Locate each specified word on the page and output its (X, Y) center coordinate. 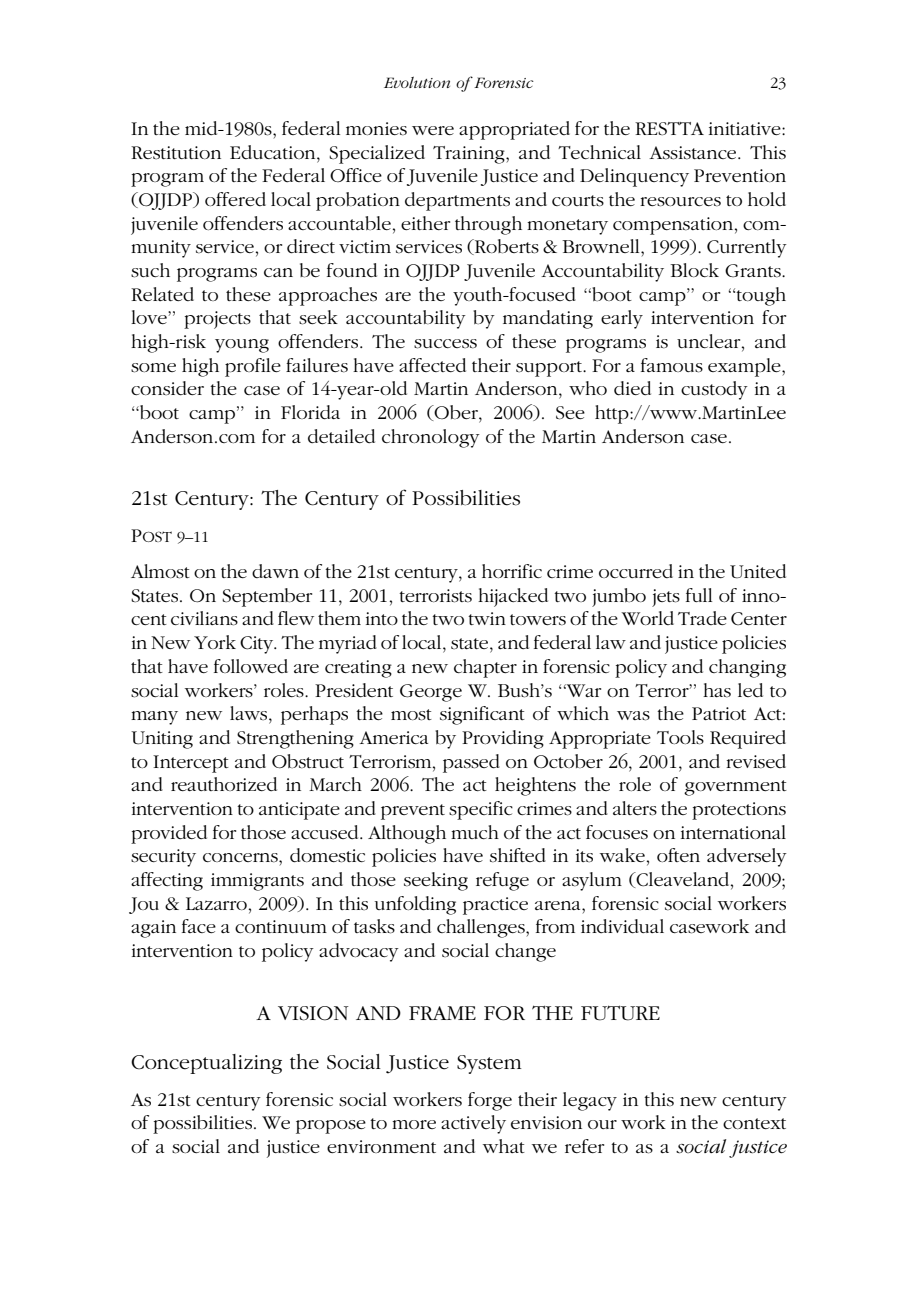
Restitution (176, 152)
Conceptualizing (206, 1064)
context (754, 1123)
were (433, 130)
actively (473, 1124)
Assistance (694, 153)
